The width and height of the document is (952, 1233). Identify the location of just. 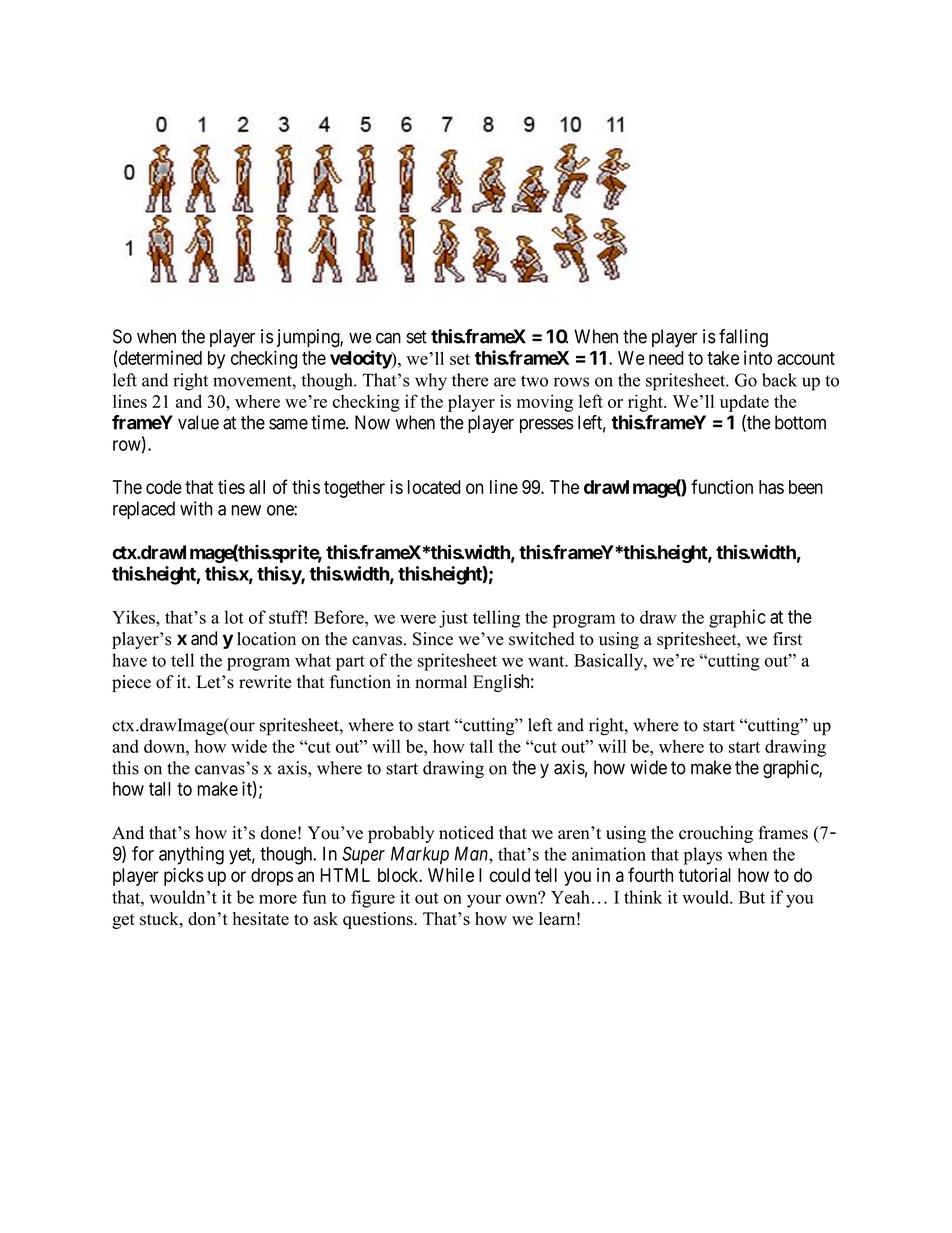
(453, 619).
